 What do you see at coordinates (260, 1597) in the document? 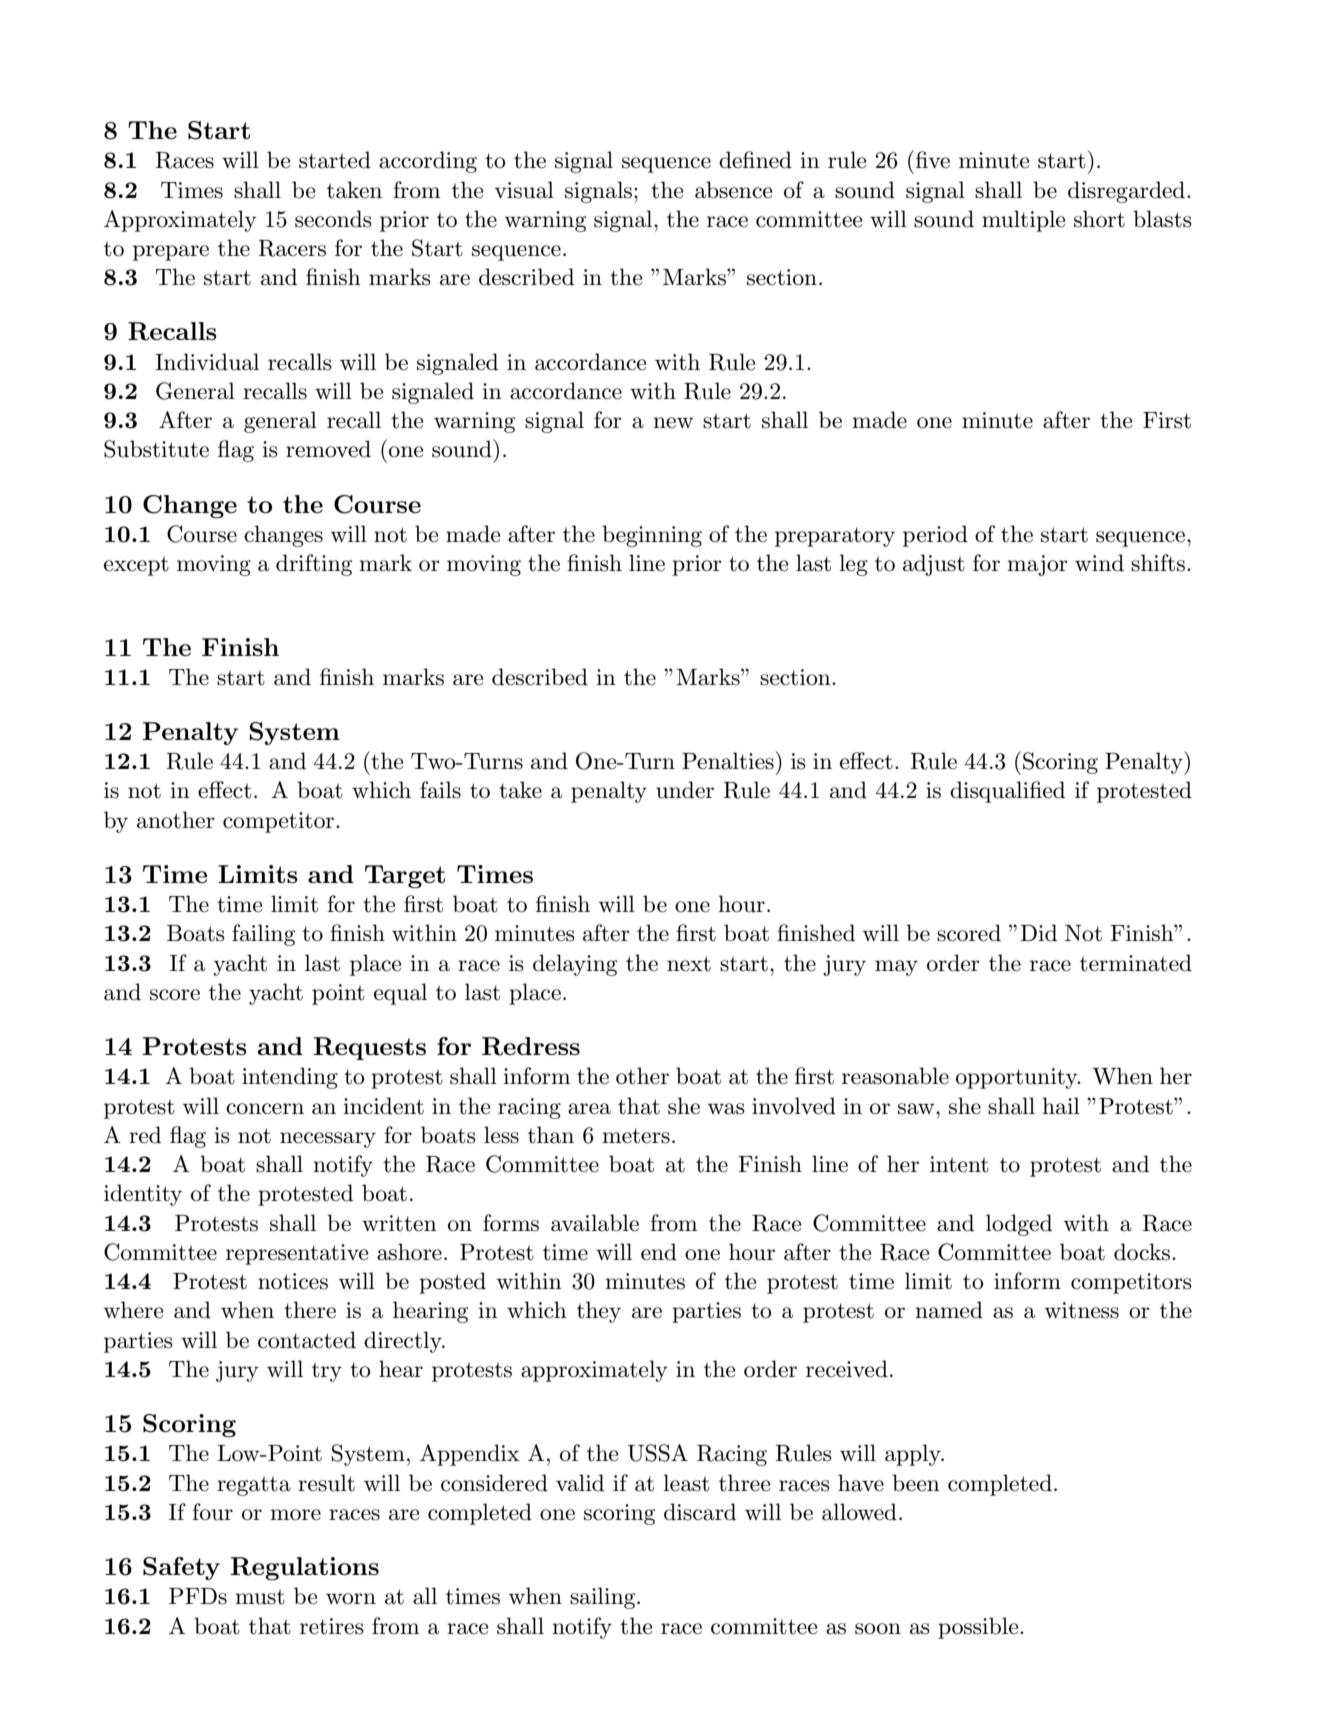
I see `must` at bounding box center [260, 1597].
